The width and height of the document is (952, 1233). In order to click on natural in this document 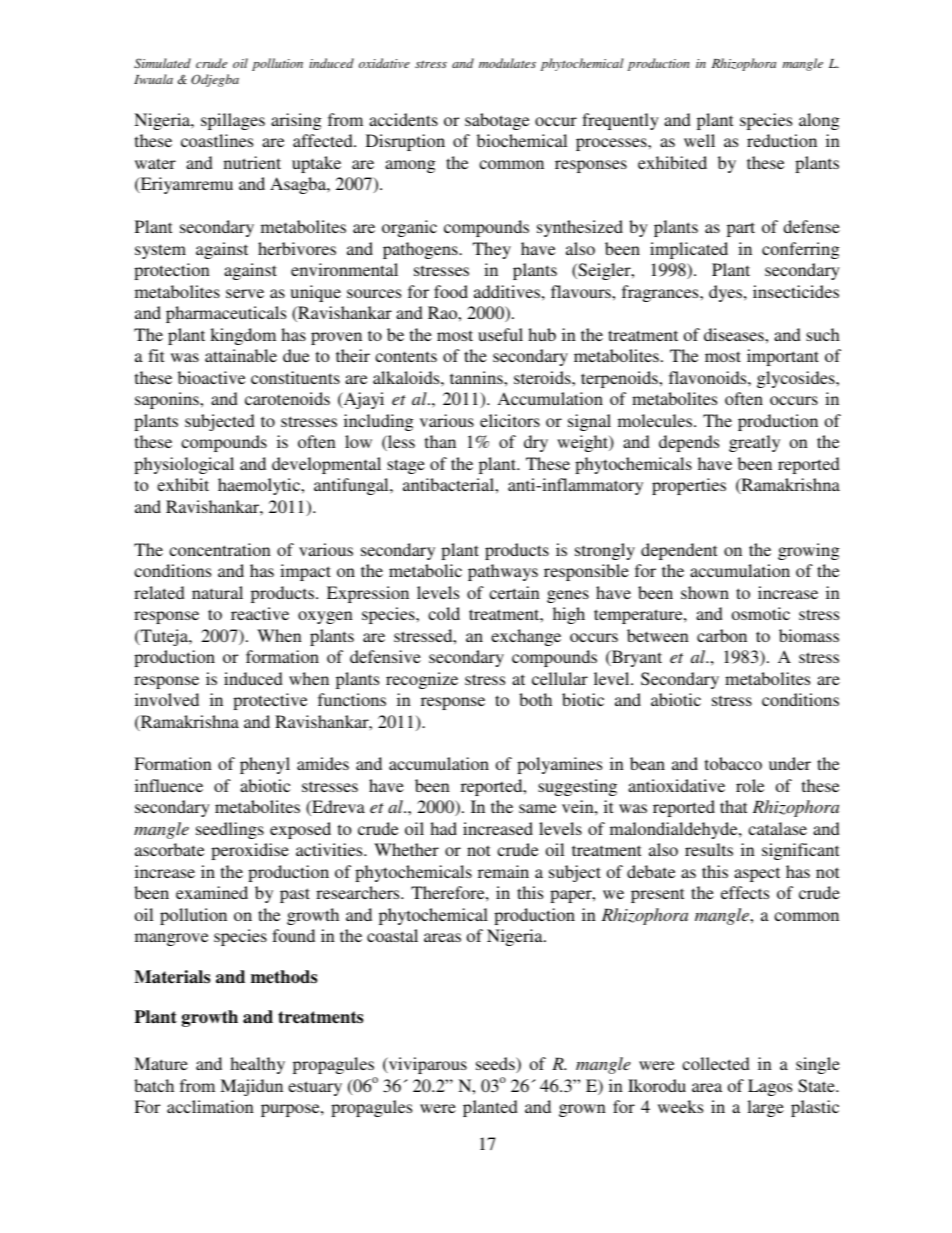, I will do `click(217, 592)`.
